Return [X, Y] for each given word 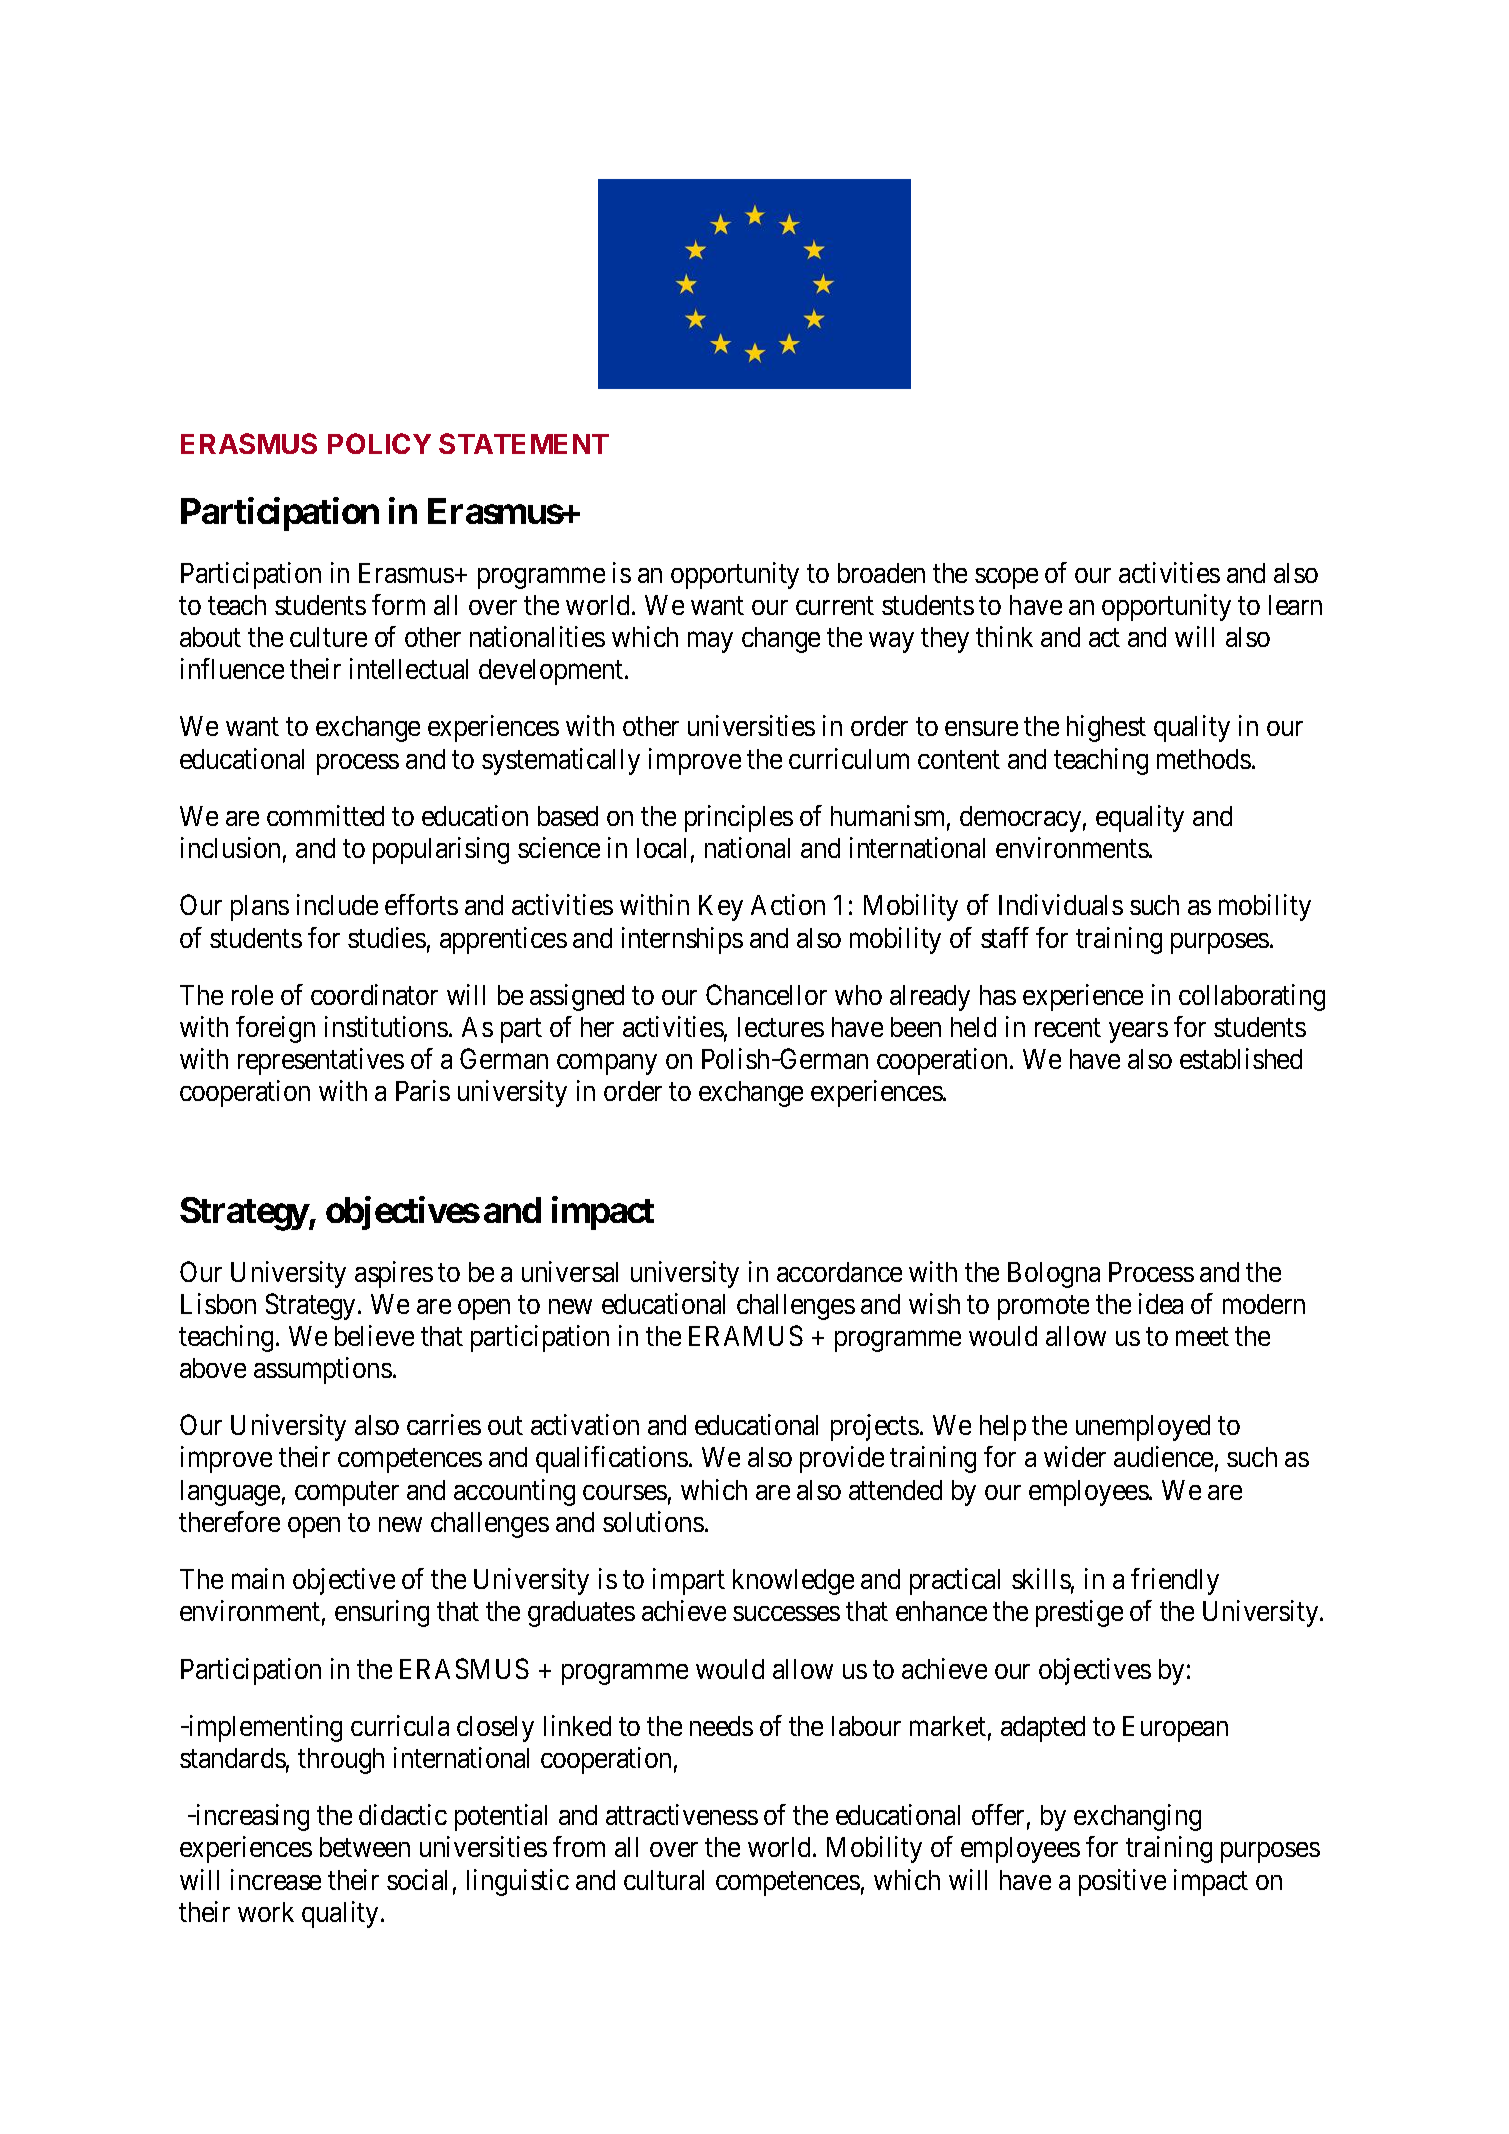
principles [739, 818]
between [365, 1847]
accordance [839, 1272]
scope [1006, 578]
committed [325, 815]
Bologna [1054, 1275]
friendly [1175, 1581]
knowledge [793, 1582]
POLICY [379, 443]
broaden [881, 573]
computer [347, 1493]
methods [1204, 759]
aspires [394, 1274]
